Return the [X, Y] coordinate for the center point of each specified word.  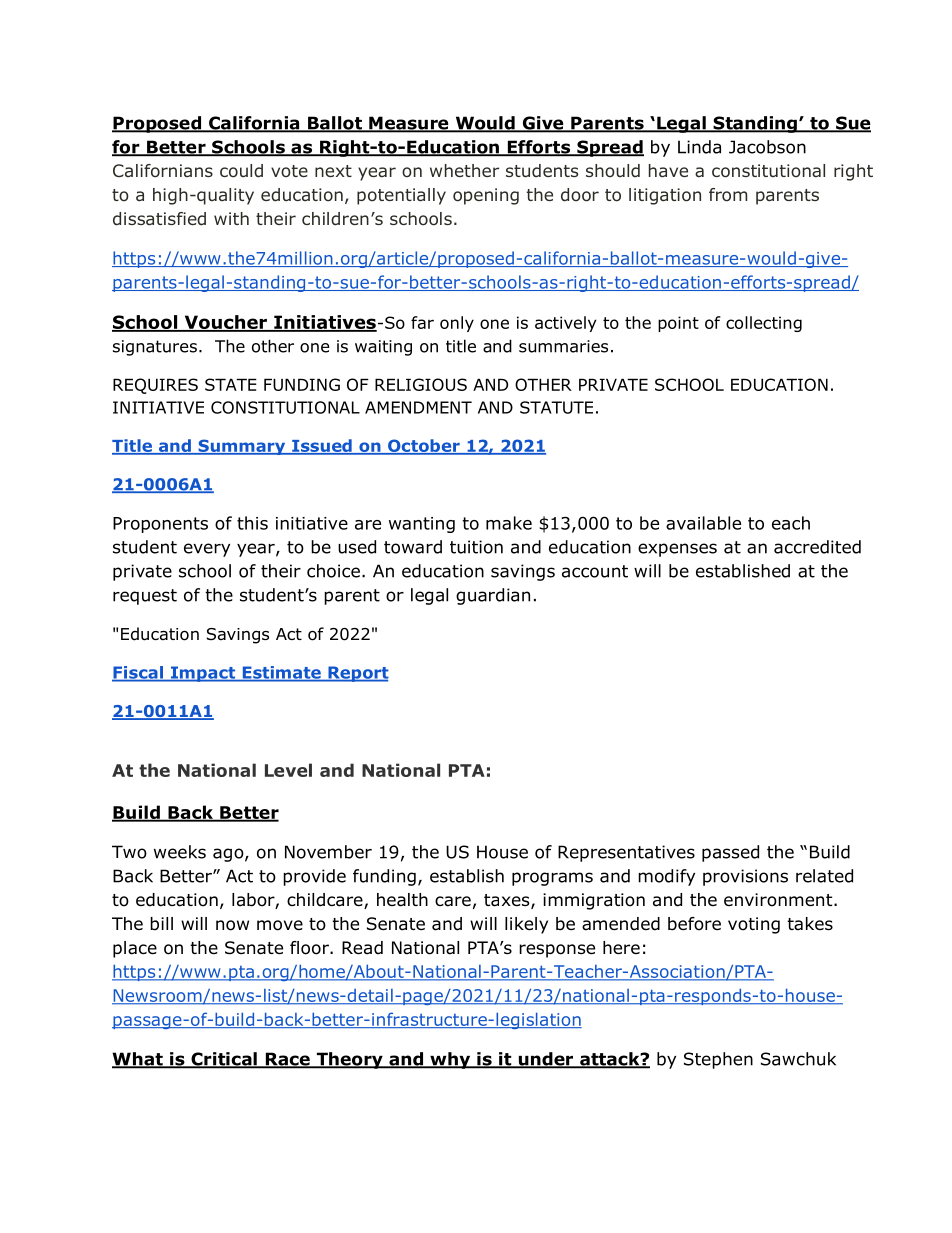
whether [464, 170]
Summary [242, 447]
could [241, 171]
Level [288, 770]
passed [730, 853]
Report [357, 674]
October [424, 446]
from [728, 195]
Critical [224, 1060]
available [703, 523]
